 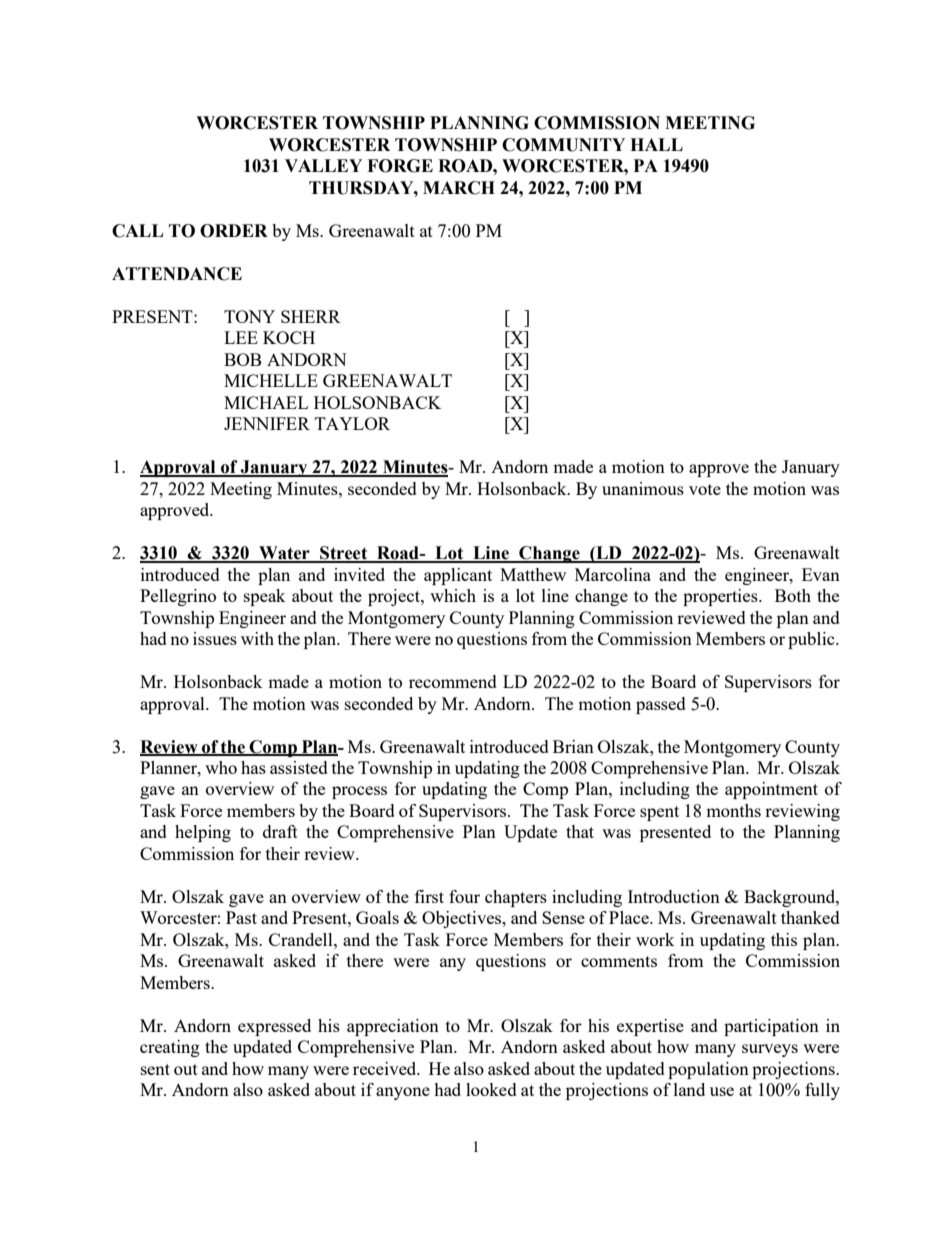 I want to click on months, so click(x=733, y=810).
